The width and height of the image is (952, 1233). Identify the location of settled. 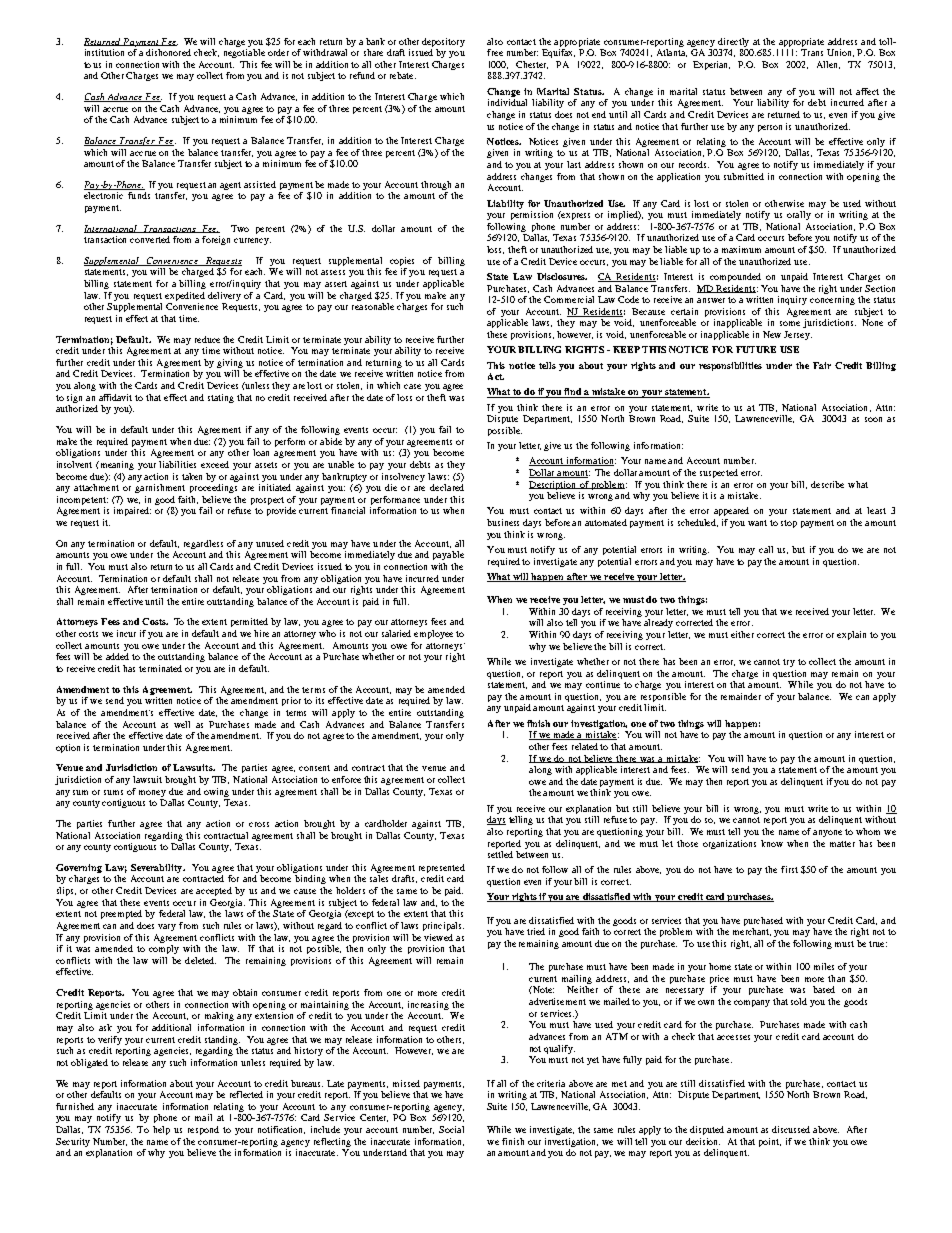
(500, 854).
